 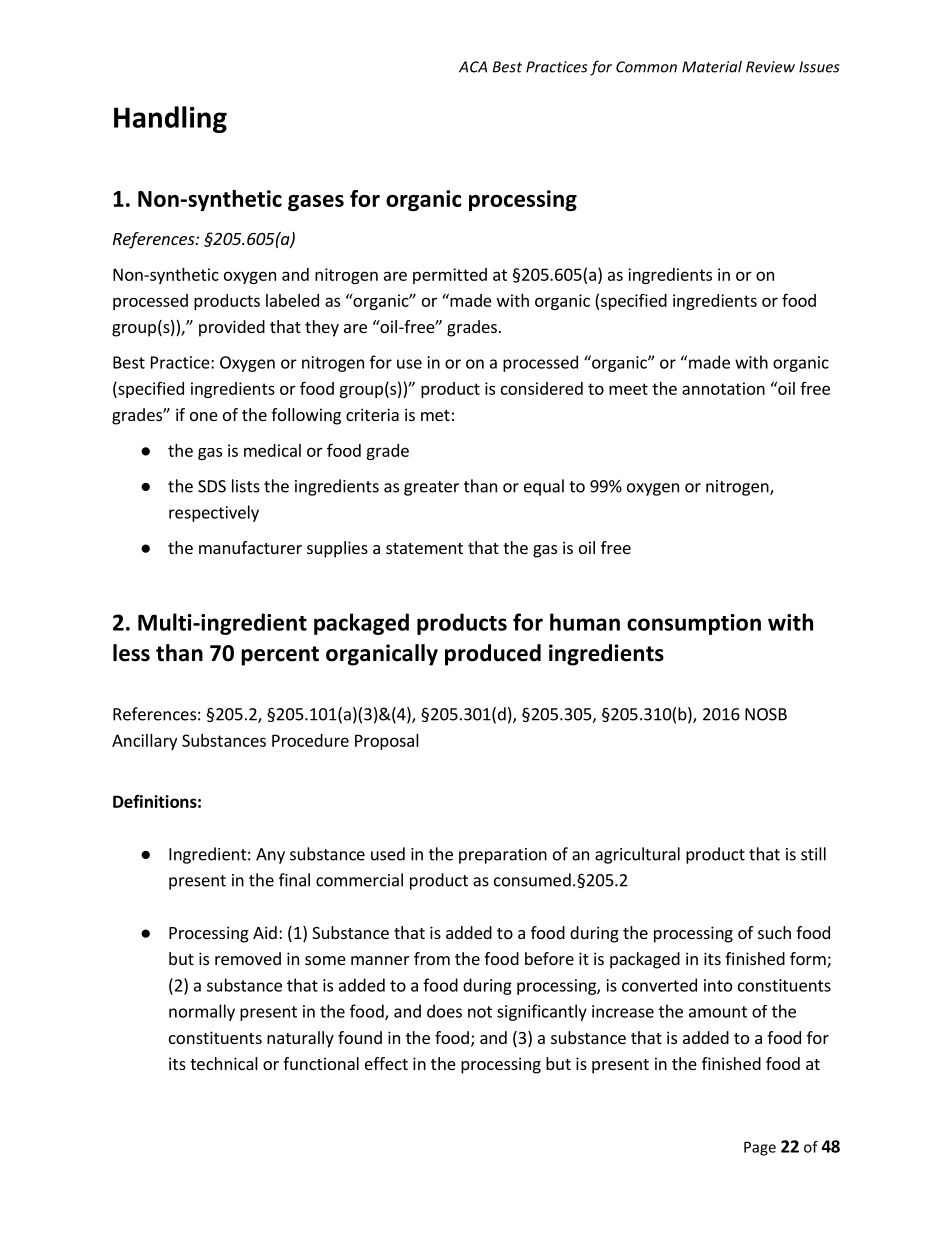 What do you see at coordinates (386, 1063) in the screenshot?
I see `effect` at bounding box center [386, 1063].
